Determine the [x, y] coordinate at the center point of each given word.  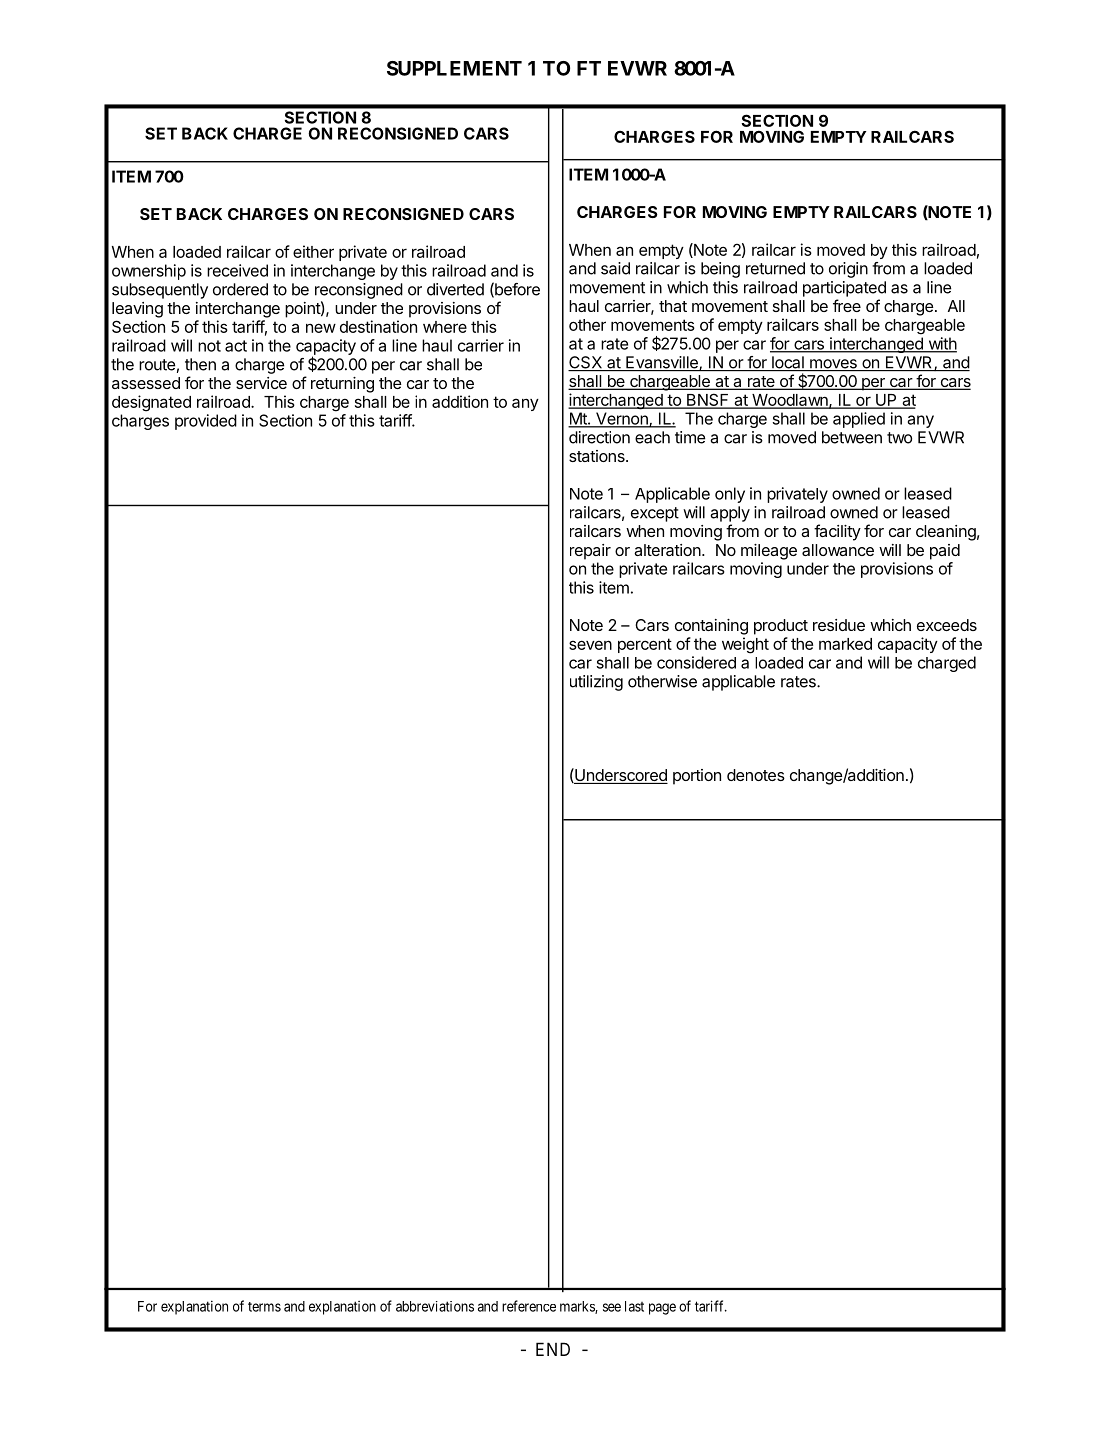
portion [697, 777]
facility [837, 532]
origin [848, 270]
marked [845, 644]
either [313, 251]
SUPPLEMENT [454, 68]
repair [590, 552]
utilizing [596, 683]
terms [264, 1307]
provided [206, 422]
